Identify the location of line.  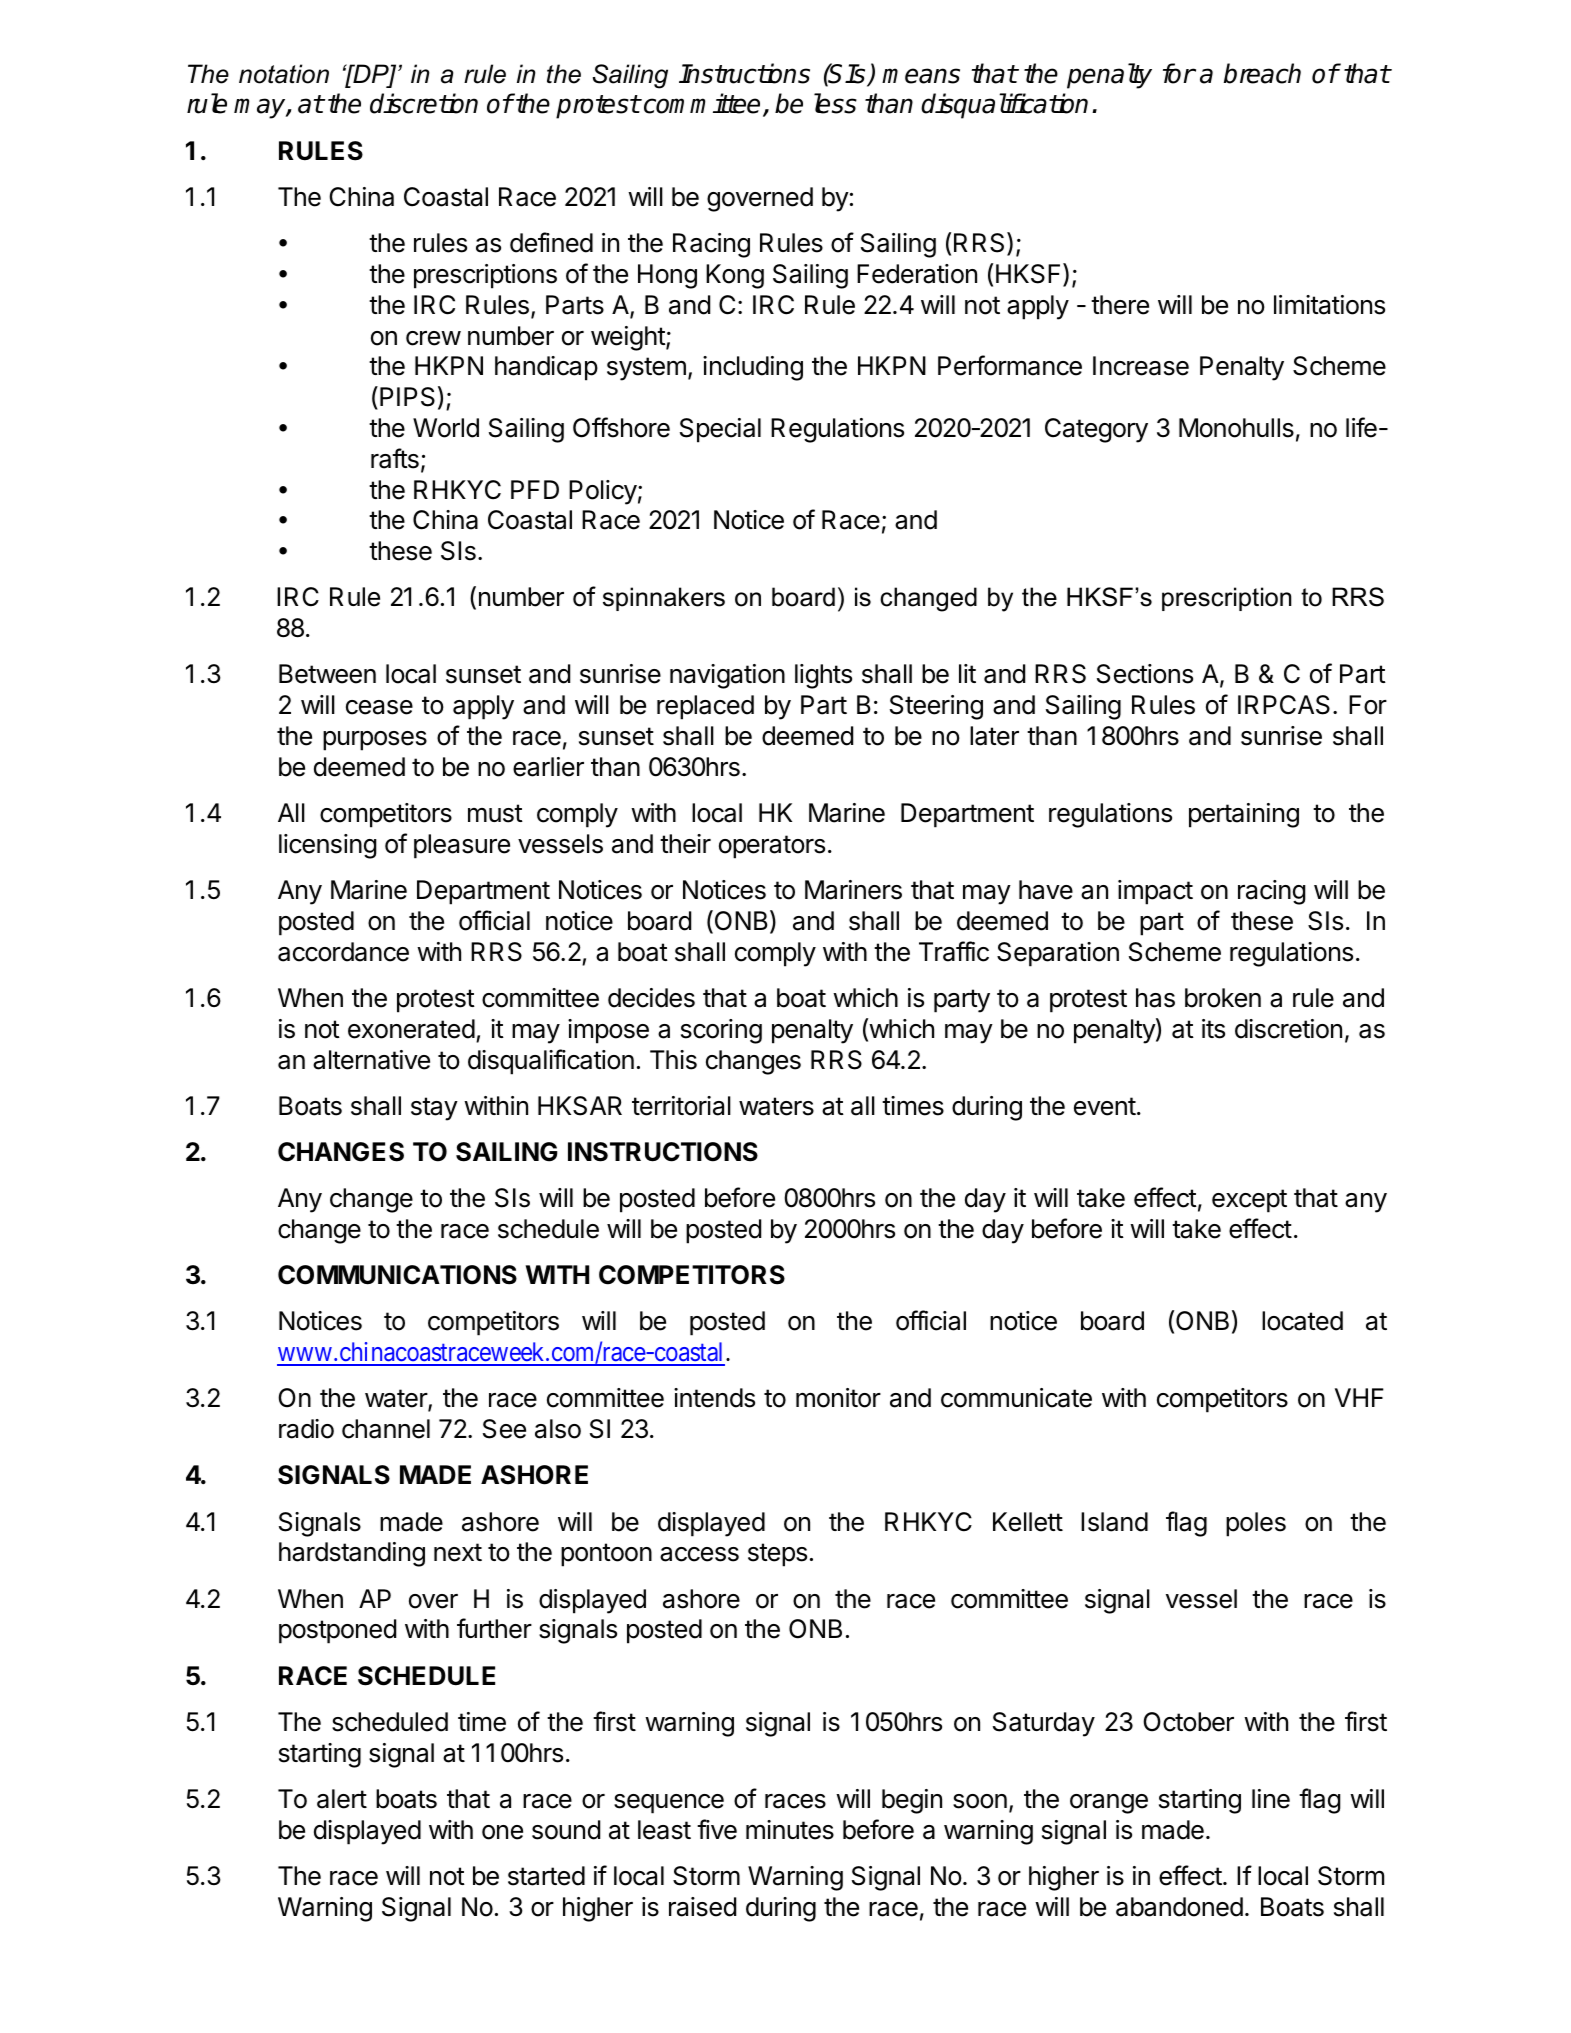
(1271, 1799).
